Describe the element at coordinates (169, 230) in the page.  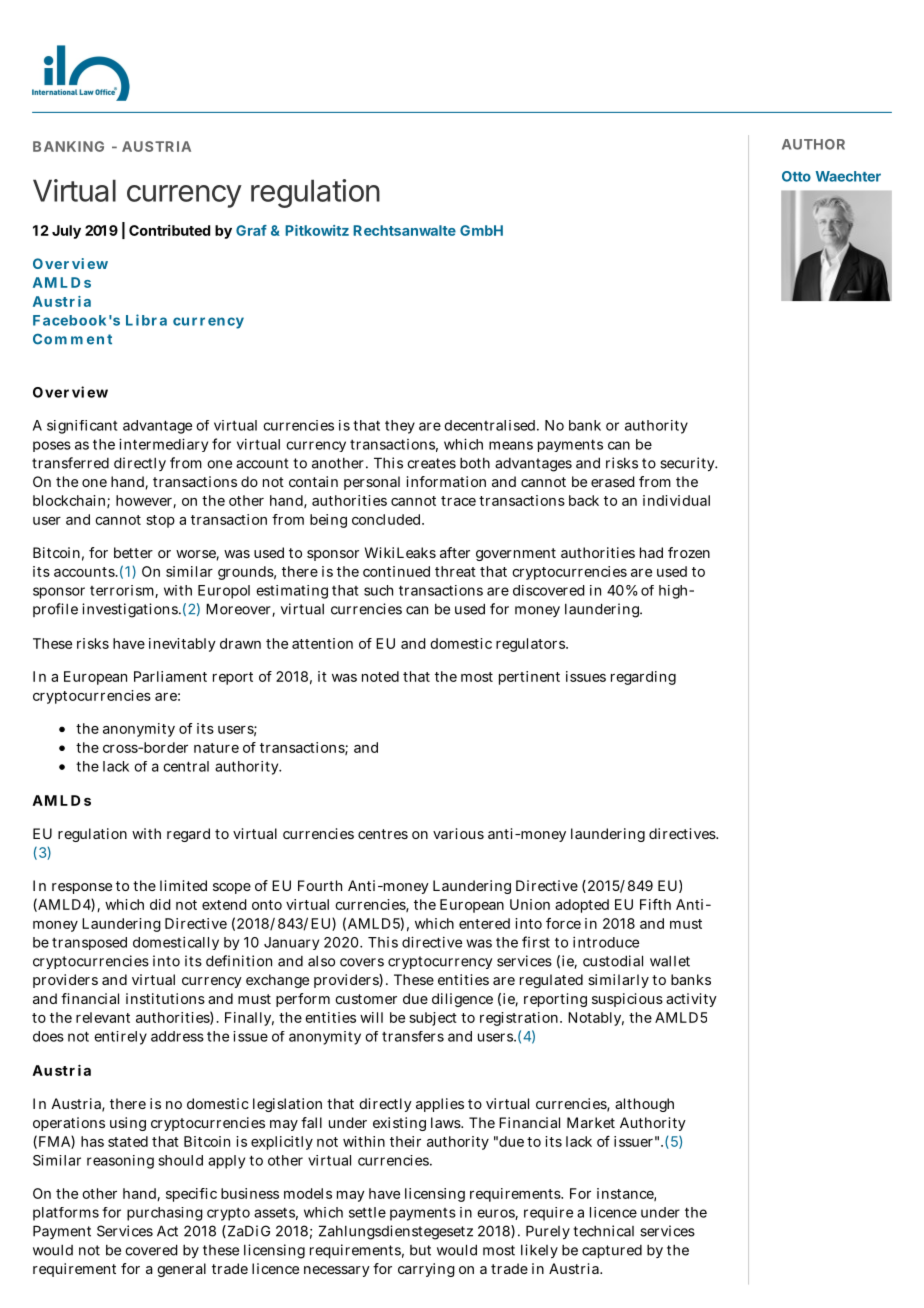
I see `Contributed` at that location.
